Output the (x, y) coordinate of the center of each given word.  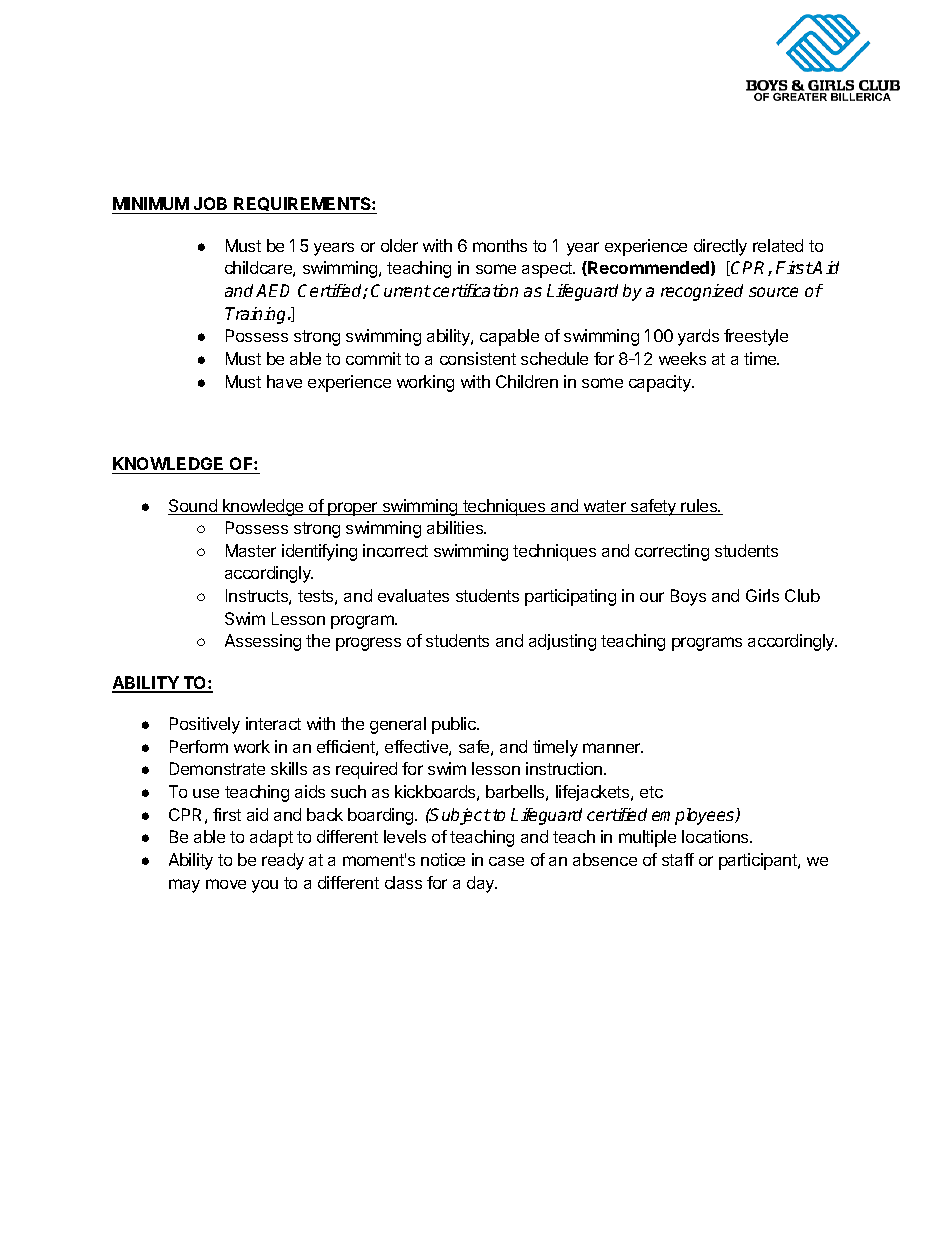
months (500, 245)
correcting (672, 552)
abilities (456, 527)
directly (720, 247)
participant (759, 861)
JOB (211, 205)
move (226, 884)
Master (251, 550)
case (506, 861)
